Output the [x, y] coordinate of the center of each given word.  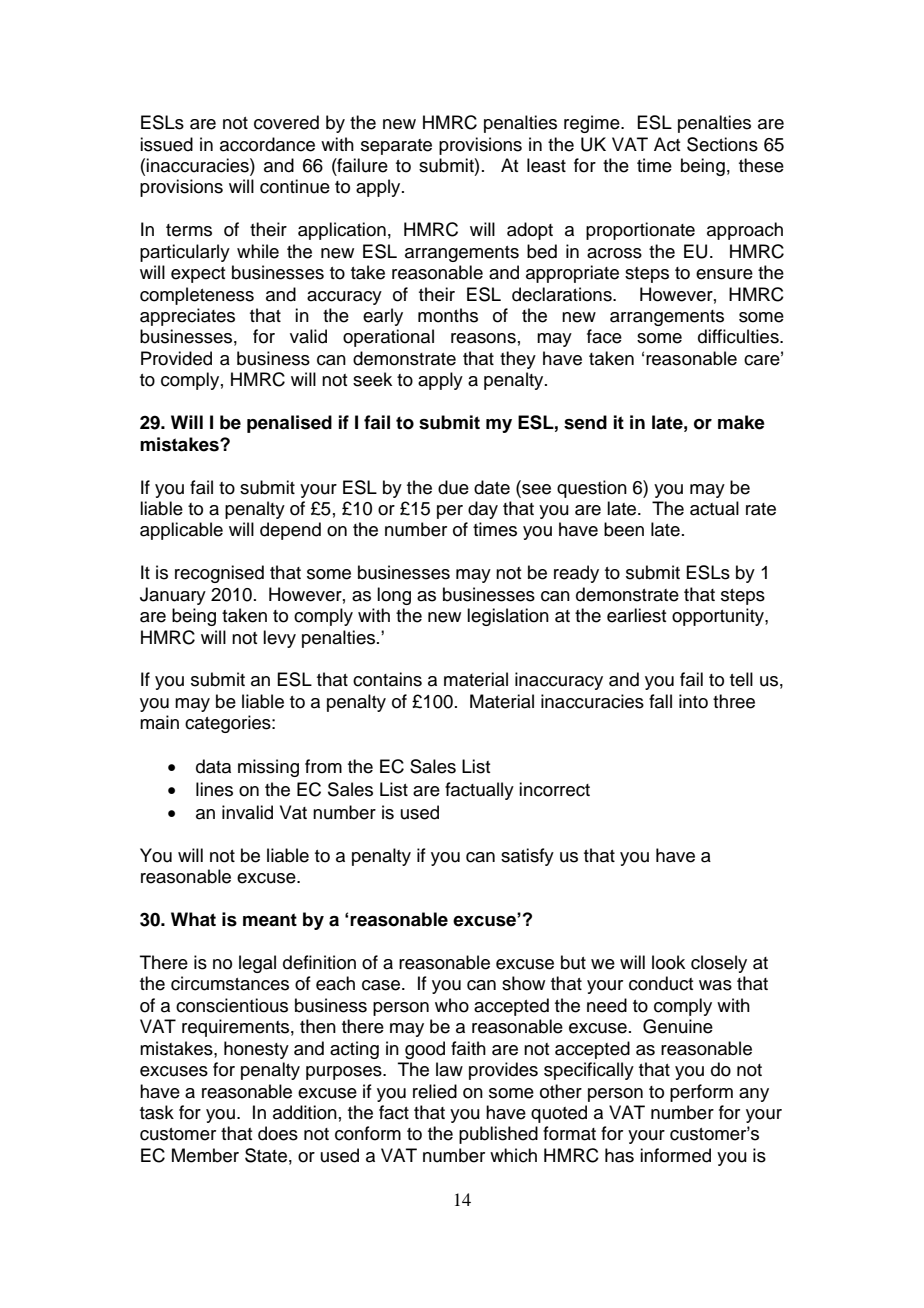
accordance [267, 144]
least [546, 165]
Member [205, 1155]
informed [675, 1155]
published [498, 1135]
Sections [722, 144]
